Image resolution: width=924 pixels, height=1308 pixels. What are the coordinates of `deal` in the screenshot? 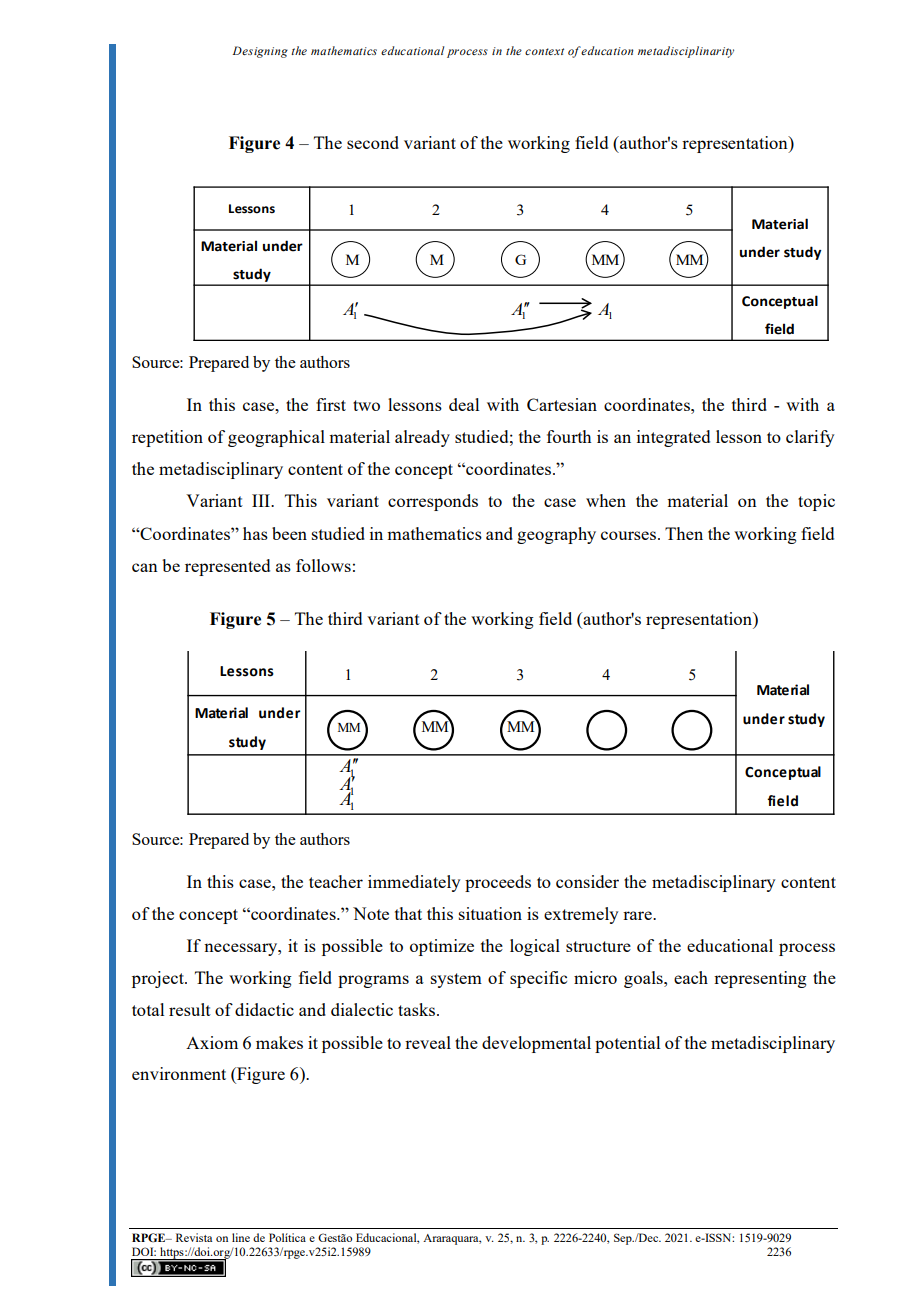 It's located at (464, 404).
